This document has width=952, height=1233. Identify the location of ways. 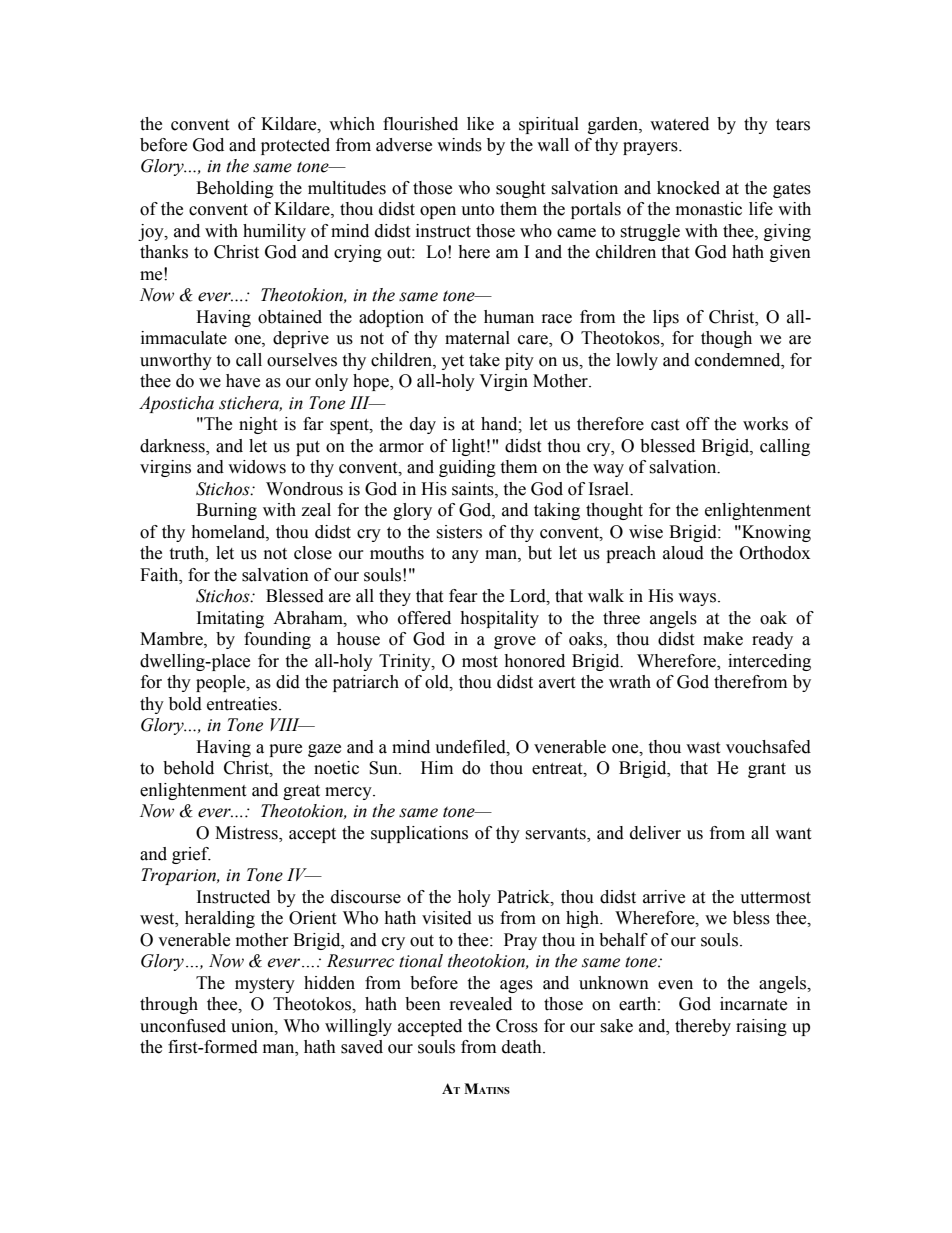
(698, 599).
